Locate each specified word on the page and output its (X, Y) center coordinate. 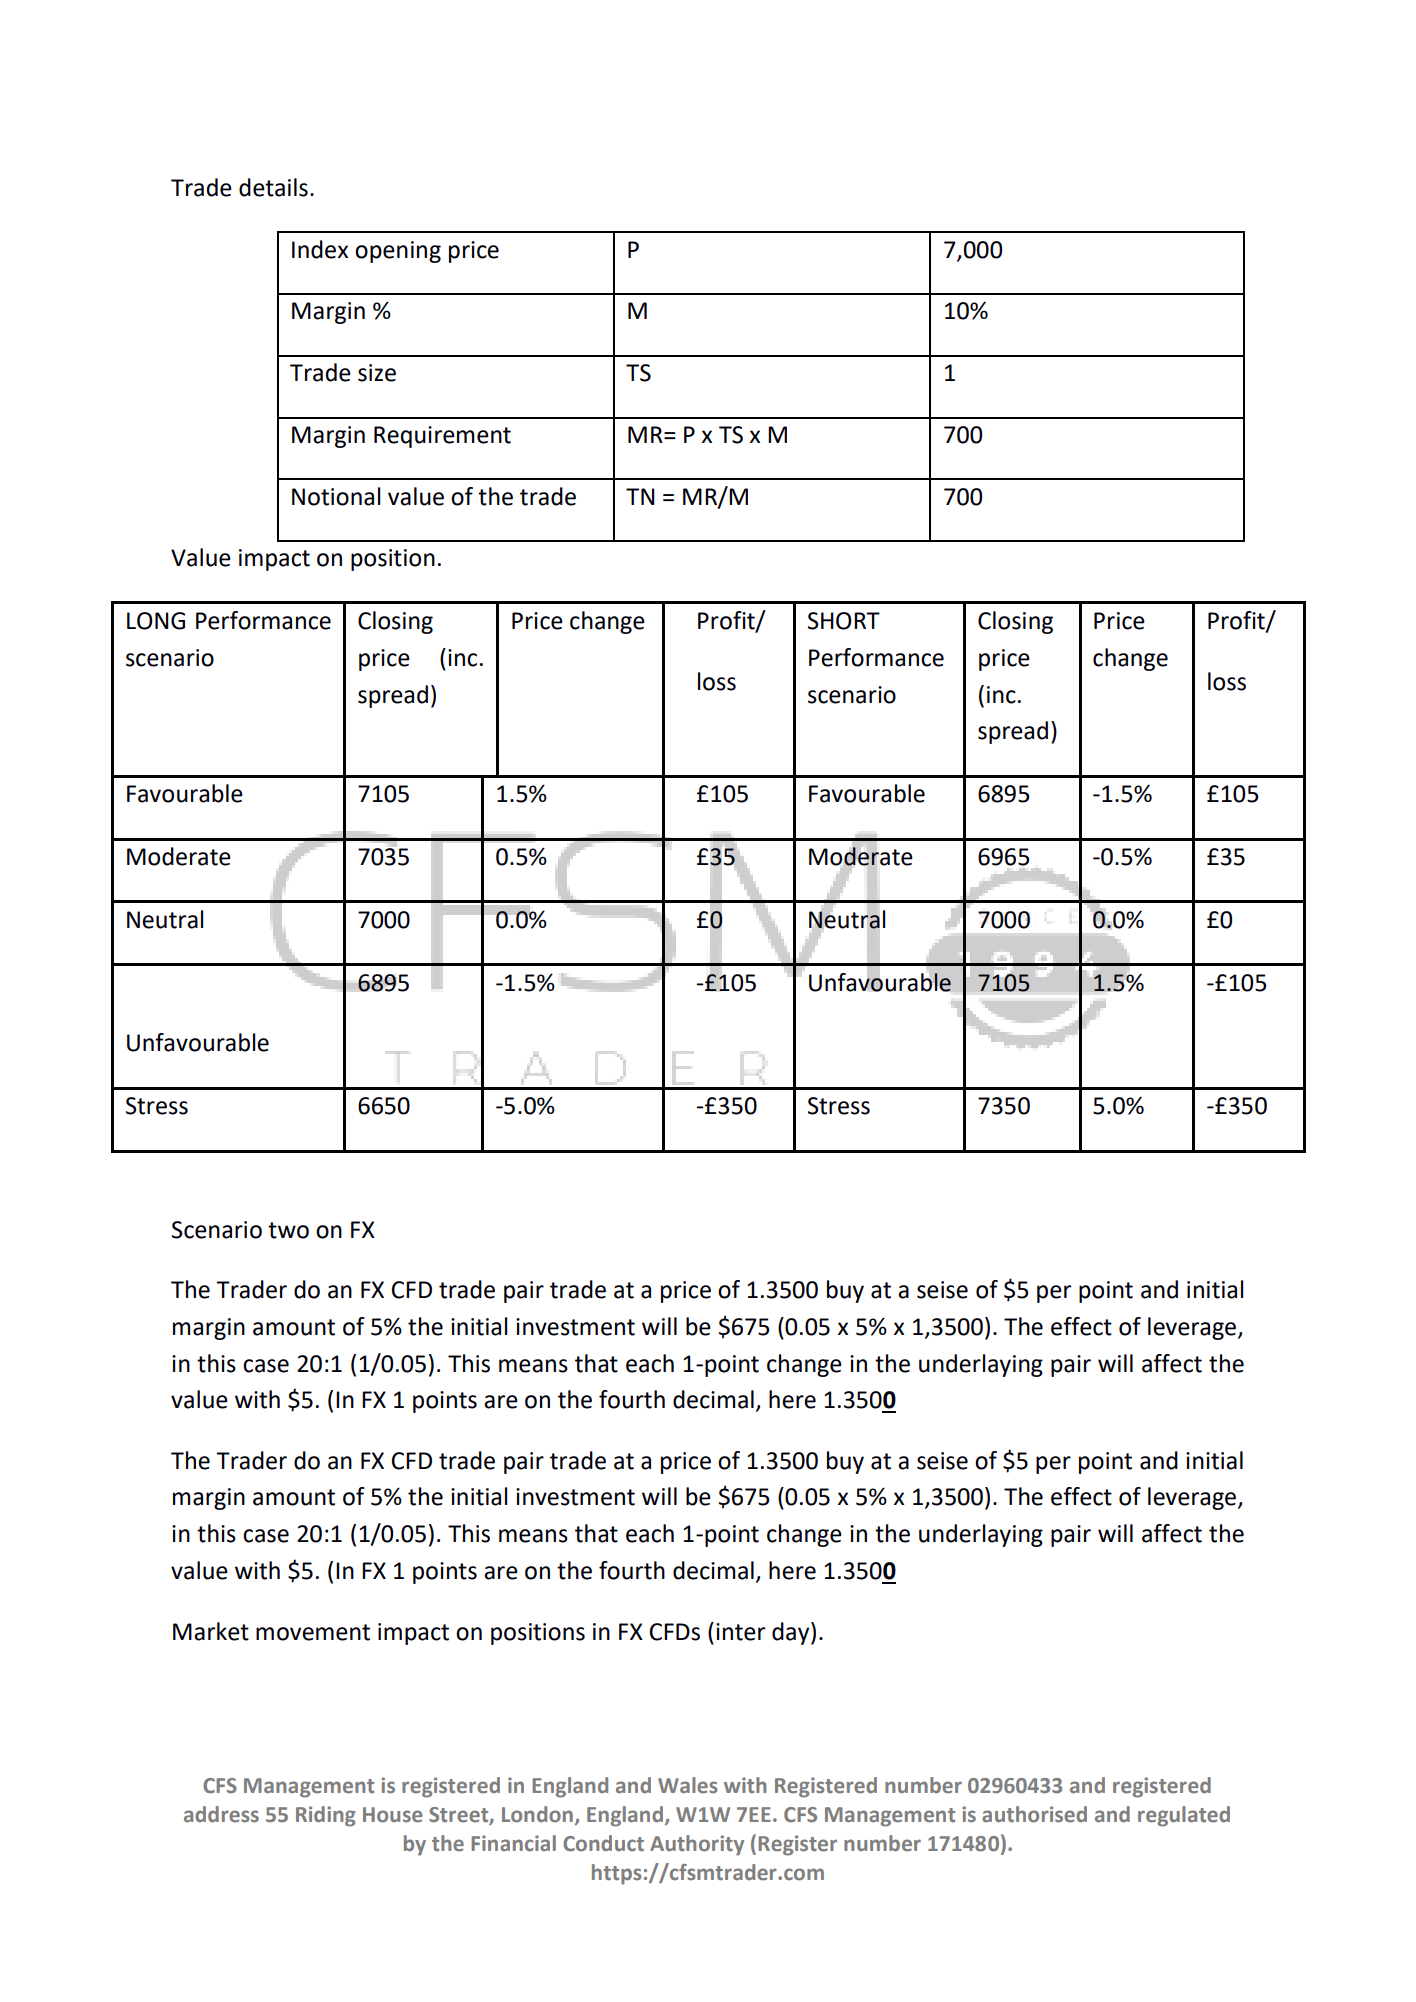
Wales (688, 1785)
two (288, 1230)
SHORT (844, 621)
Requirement (442, 437)
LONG (156, 621)
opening (398, 252)
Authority (697, 1845)
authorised (1034, 1814)
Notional (336, 496)
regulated (1184, 1816)
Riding (326, 1816)
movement (313, 1632)
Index (320, 249)
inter (740, 1632)
